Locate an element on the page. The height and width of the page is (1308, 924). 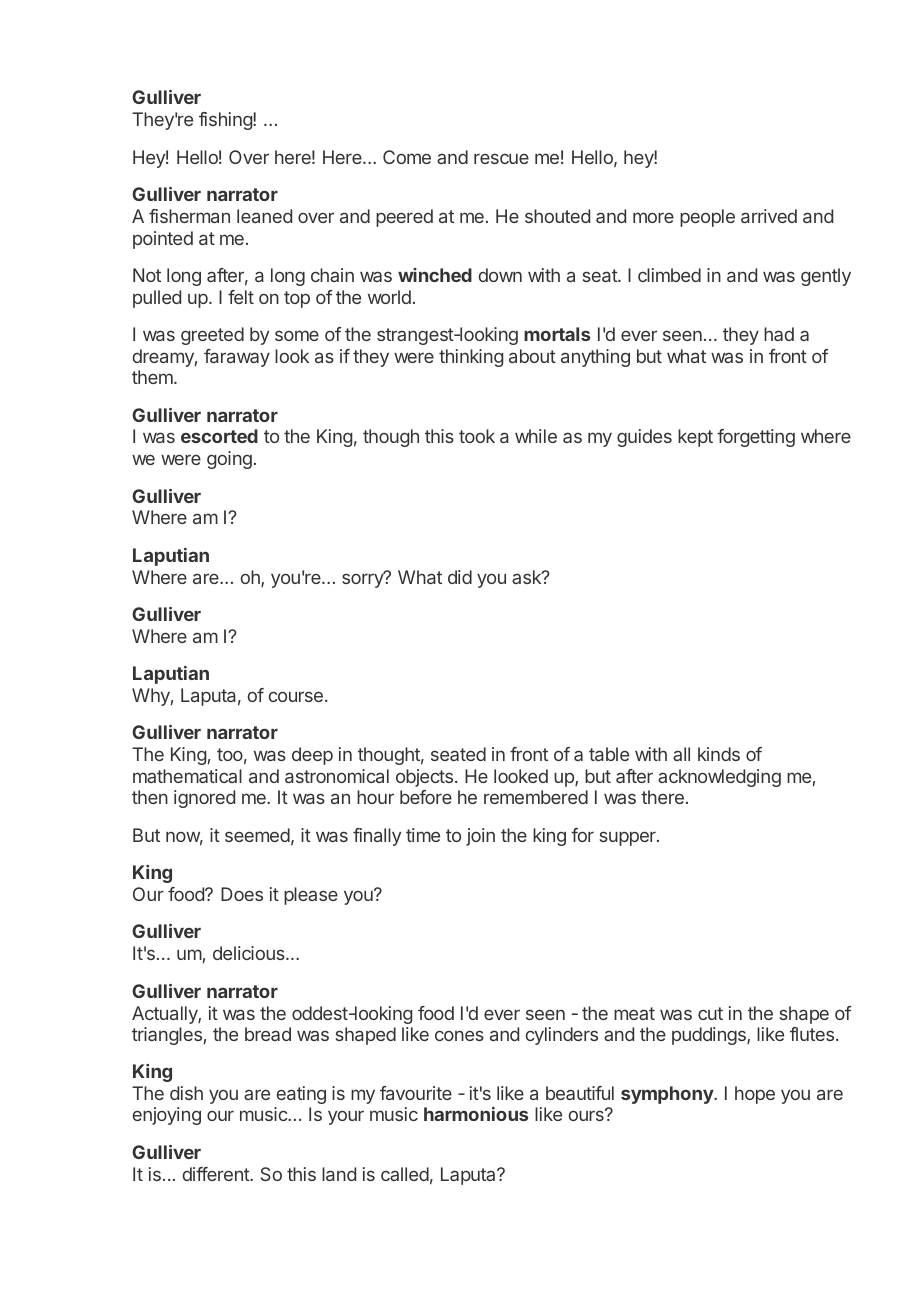
ignored is located at coordinates (204, 799).
